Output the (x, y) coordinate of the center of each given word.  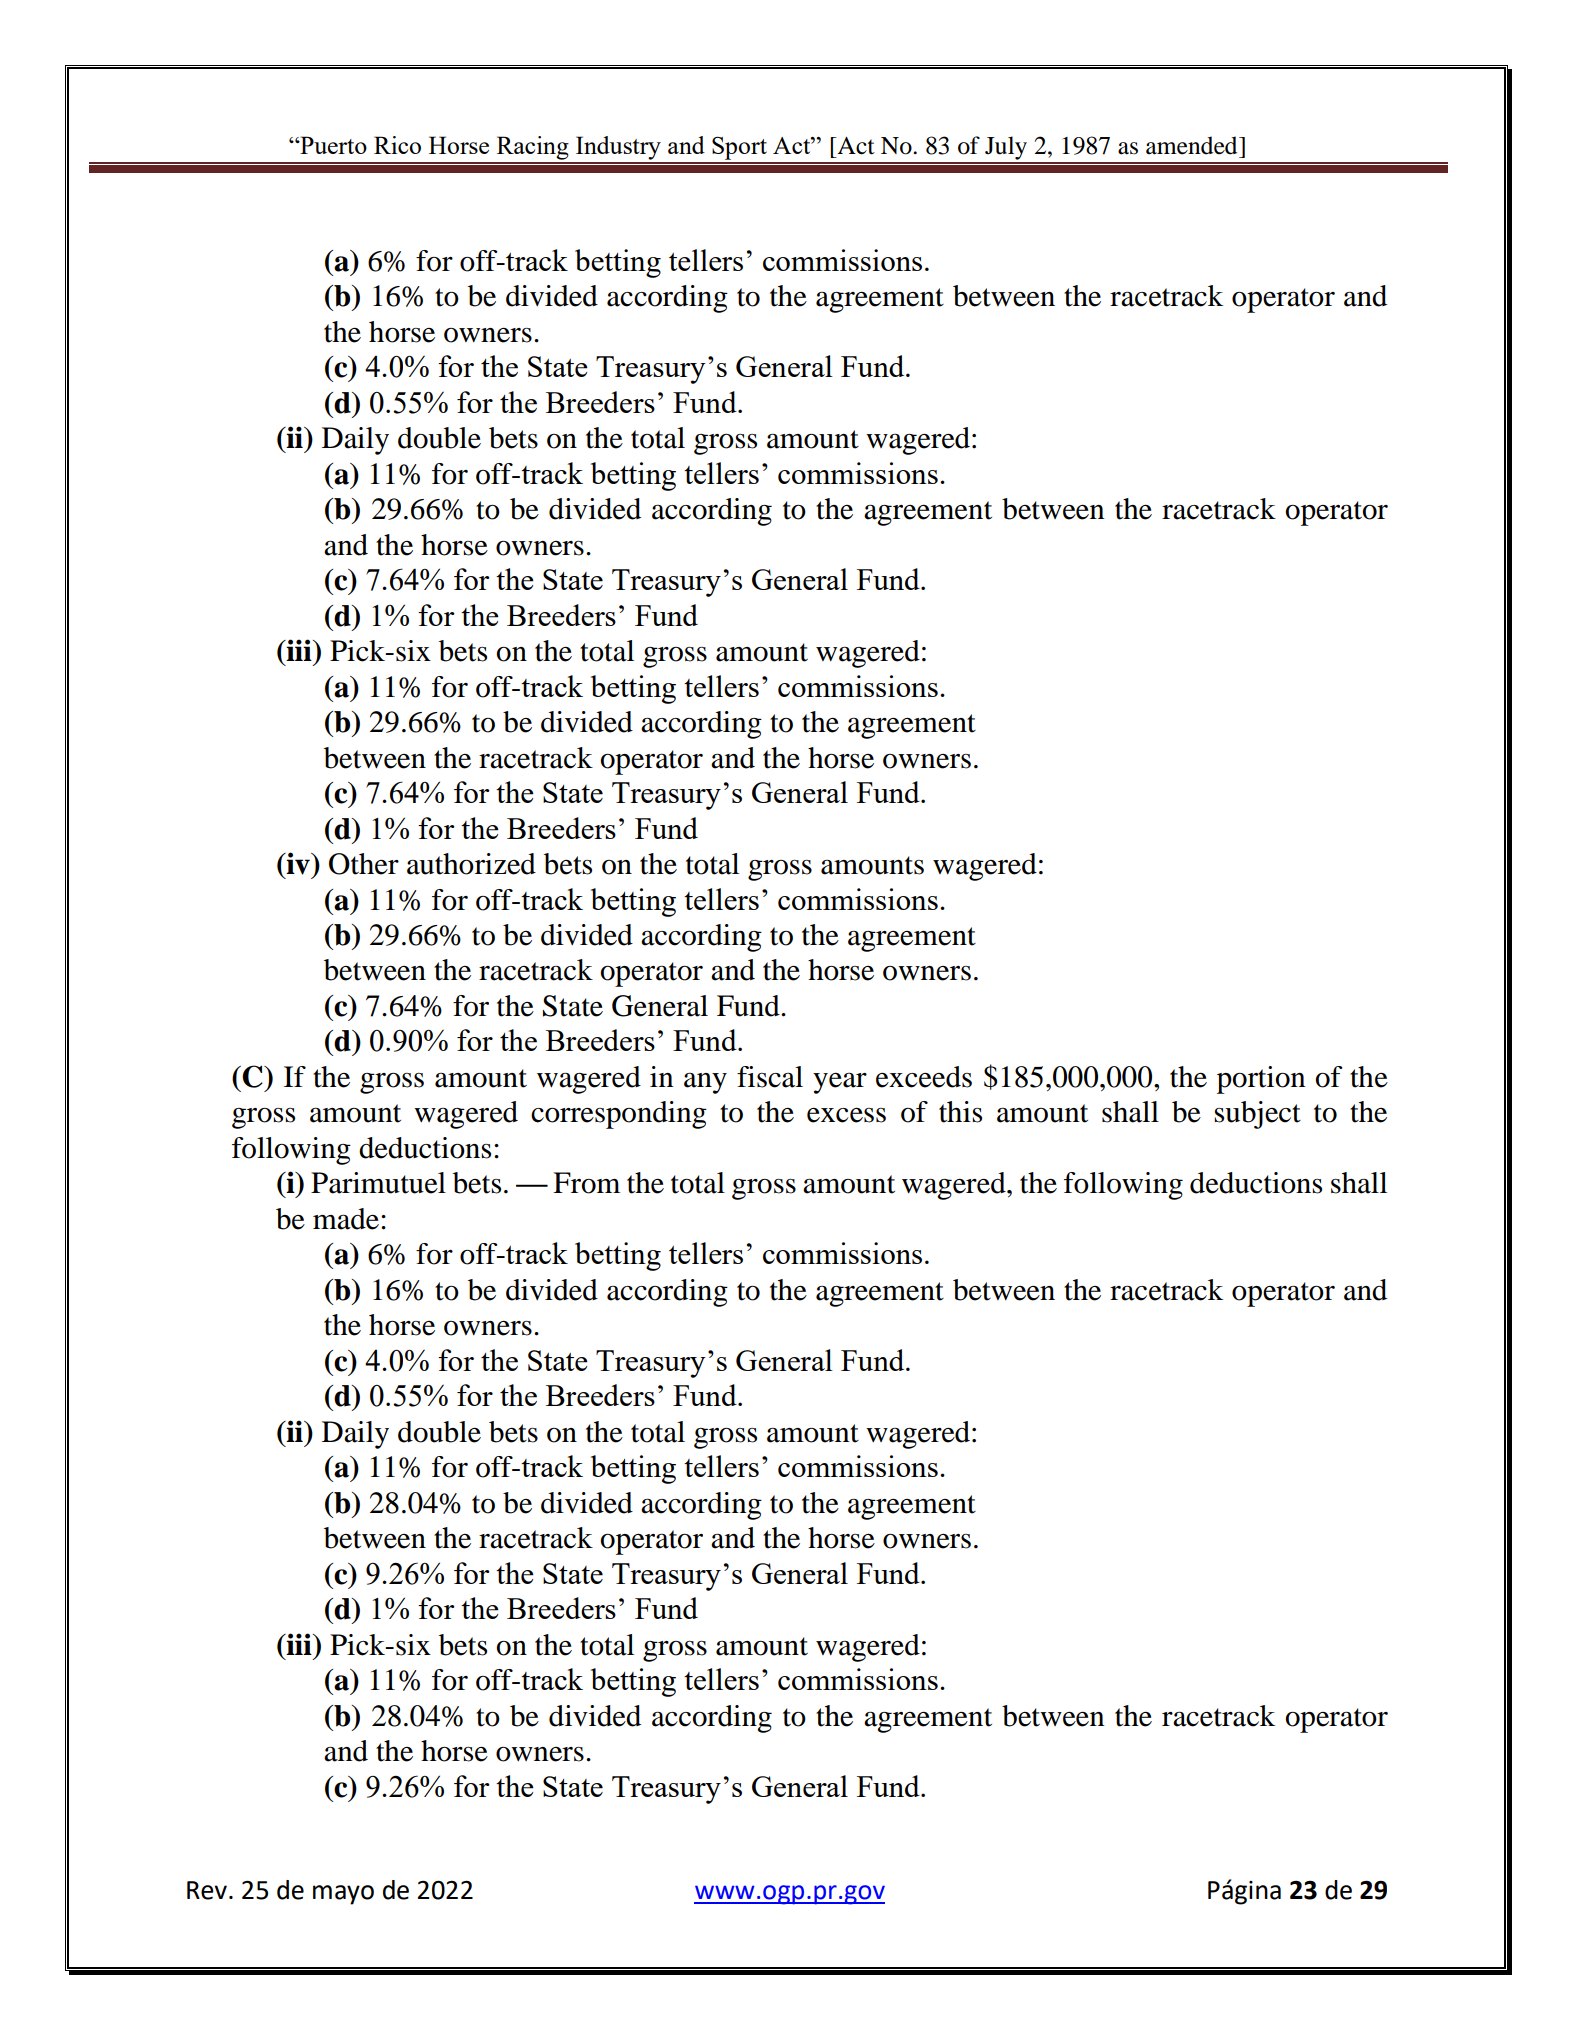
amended (1193, 145)
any (705, 1083)
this (960, 1112)
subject (1257, 1115)
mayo (343, 1895)
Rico (397, 145)
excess (846, 1115)
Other (364, 864)
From (586, 1183)
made (346, 1219)
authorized (471, 864)
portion (1261, 1080)
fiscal (770, 1077)
